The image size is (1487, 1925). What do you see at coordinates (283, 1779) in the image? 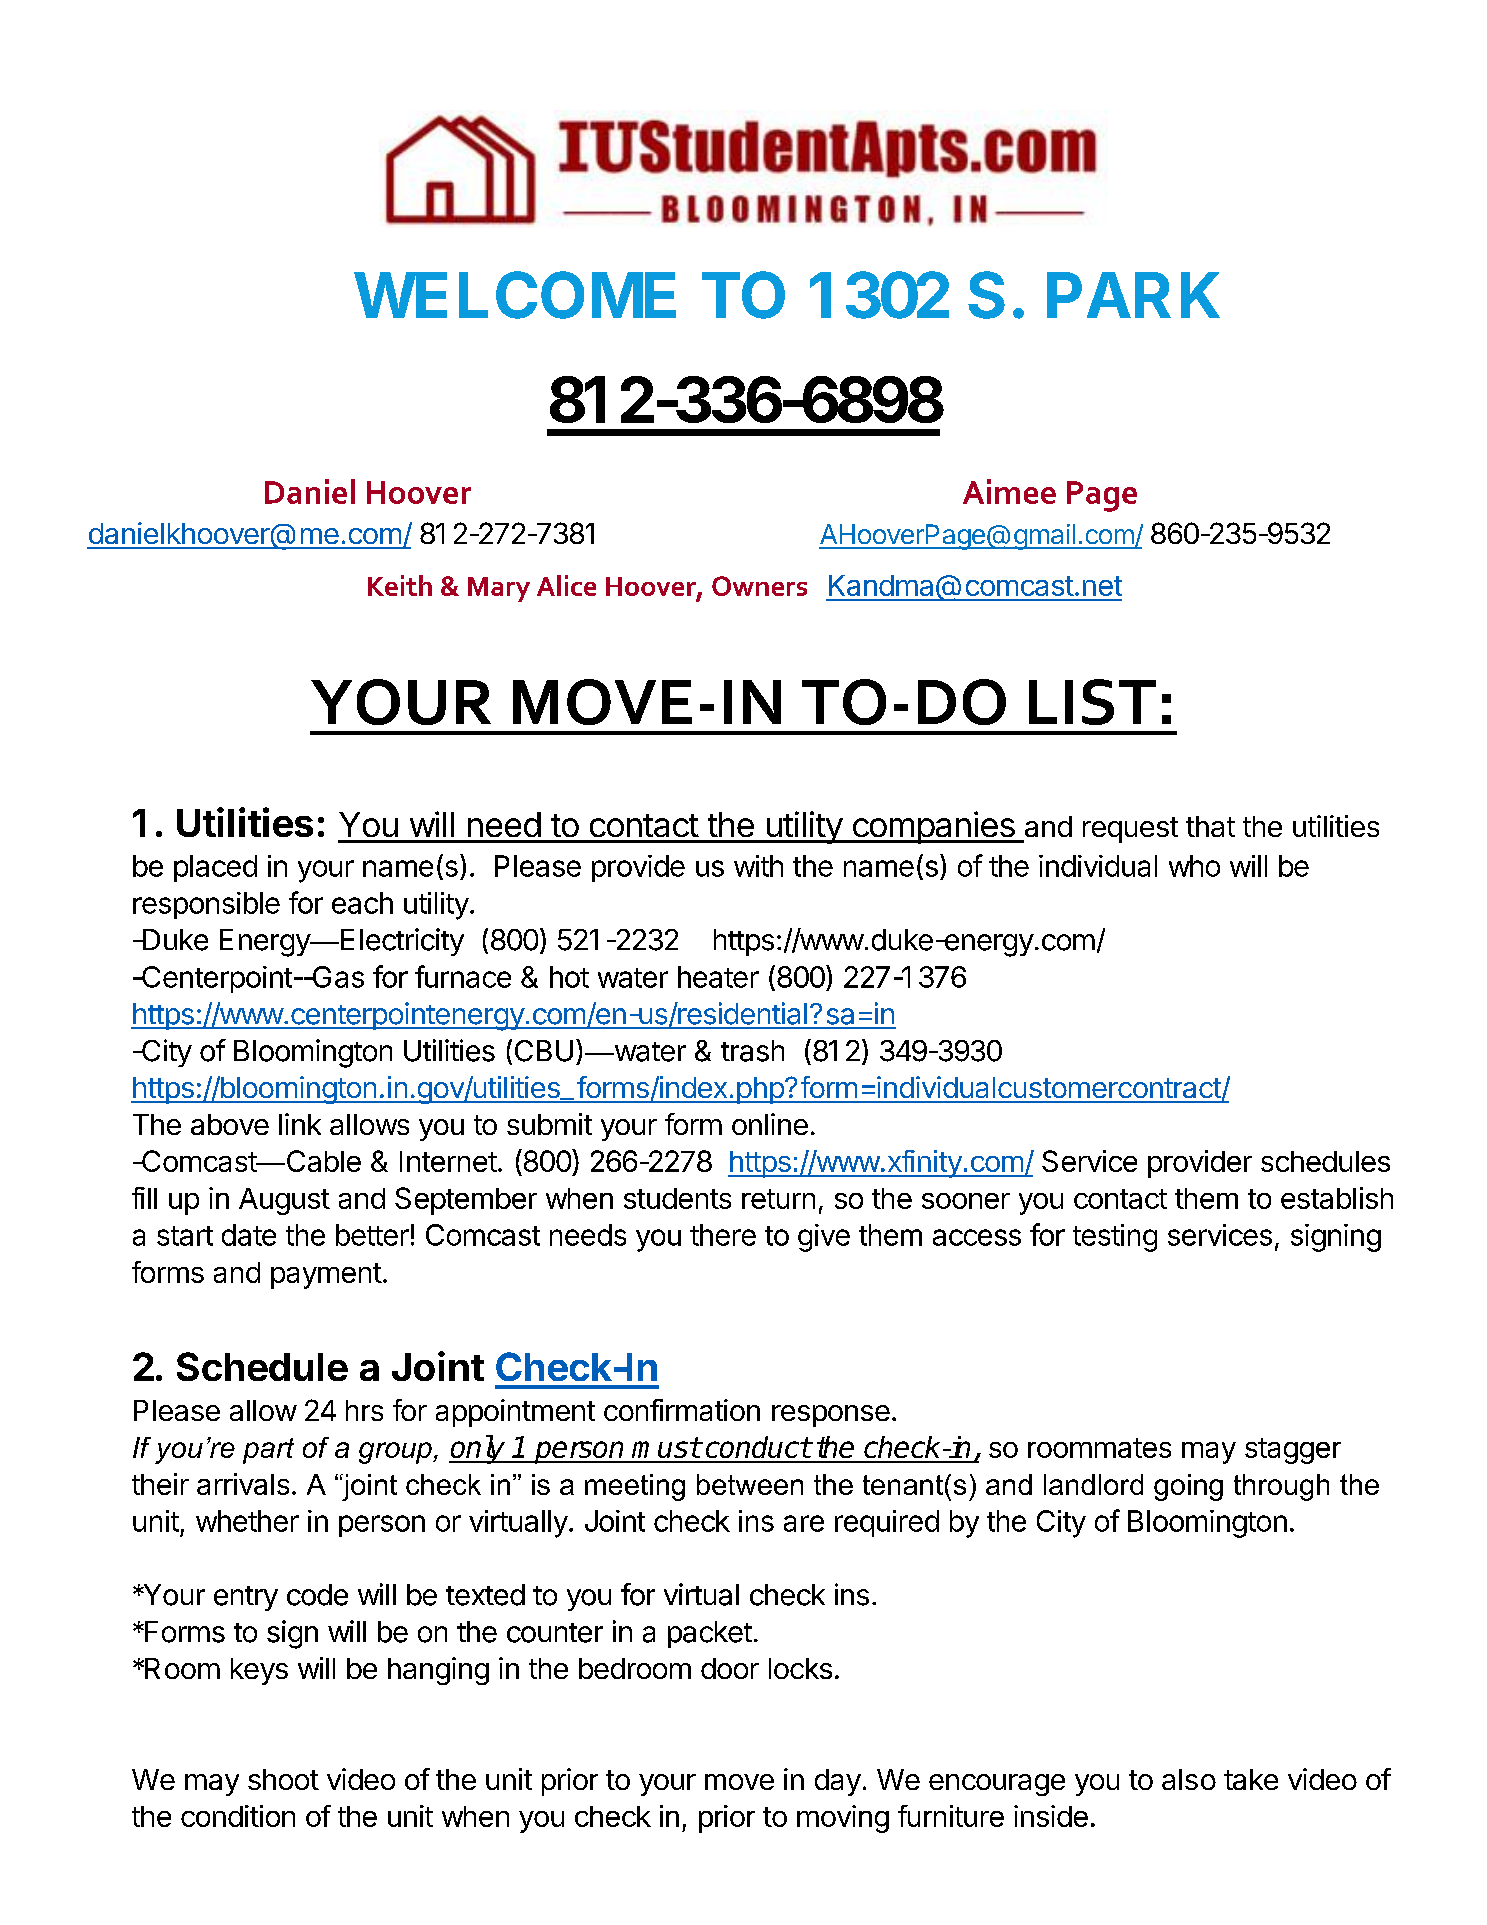
I see `shoot` at bounding box center [283, 1779].
